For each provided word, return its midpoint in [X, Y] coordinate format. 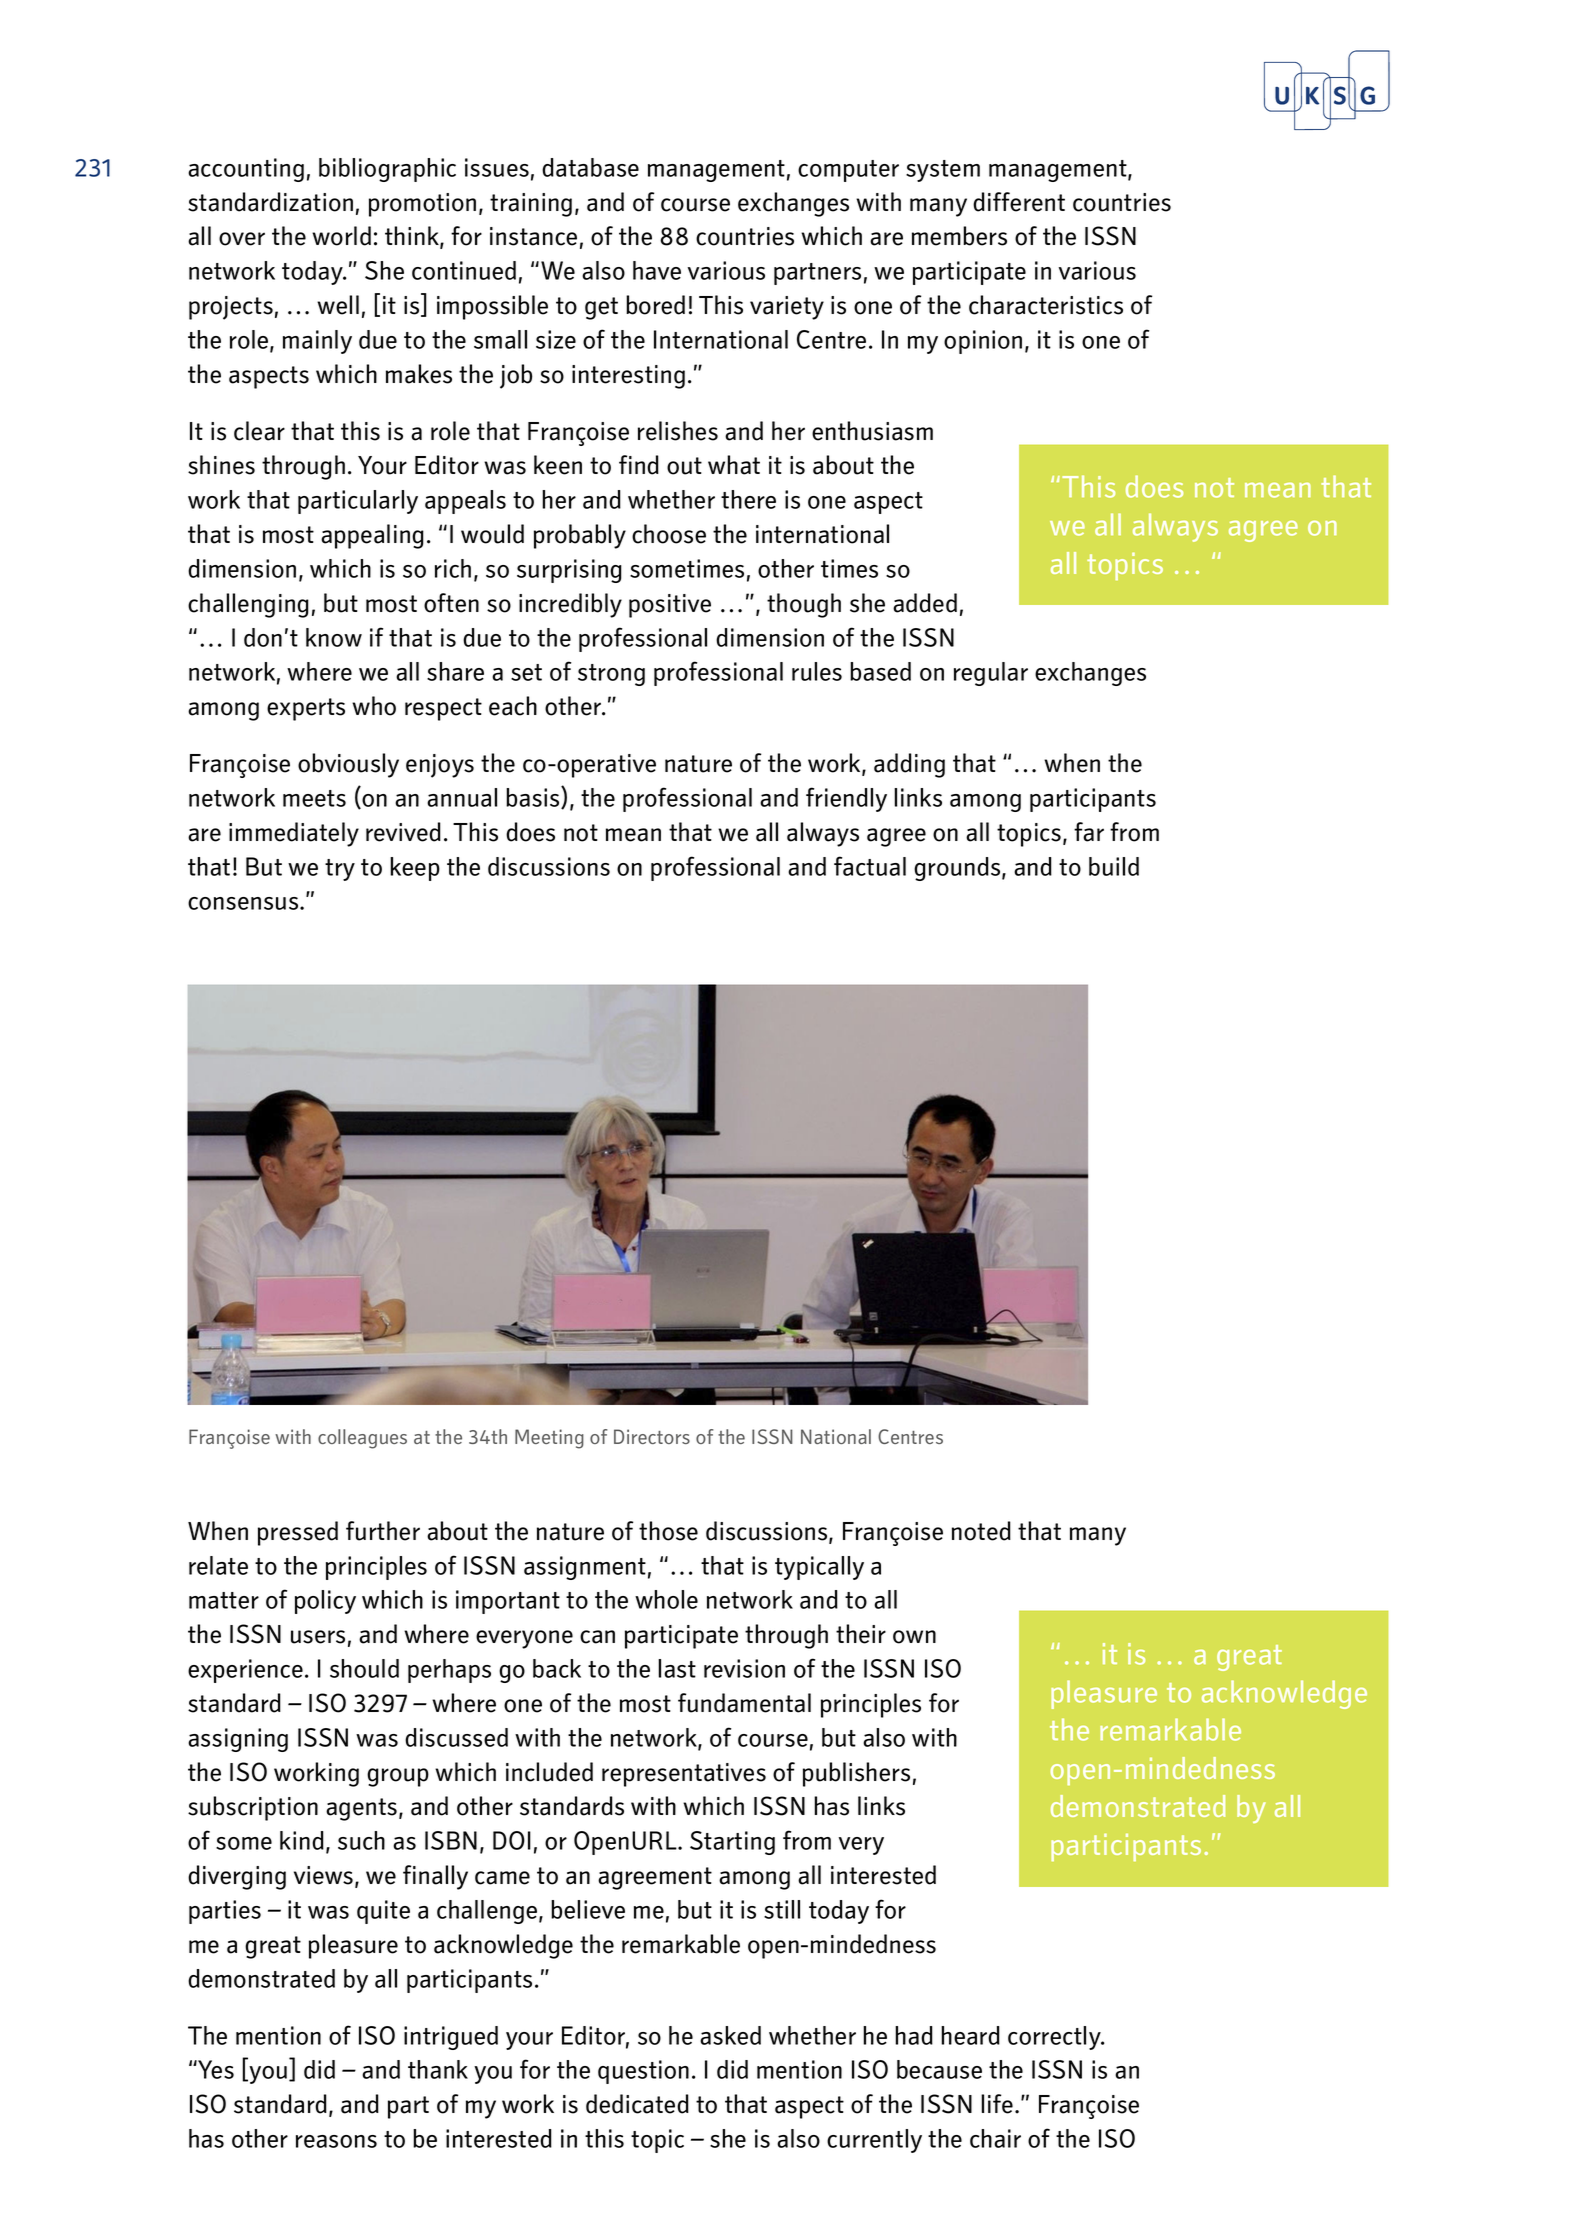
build [1114, 866]
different [1019, 202]
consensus [244, 903]
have [657, 270]
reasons [336, 2141]
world [341, 236]
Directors [652, 1436]
